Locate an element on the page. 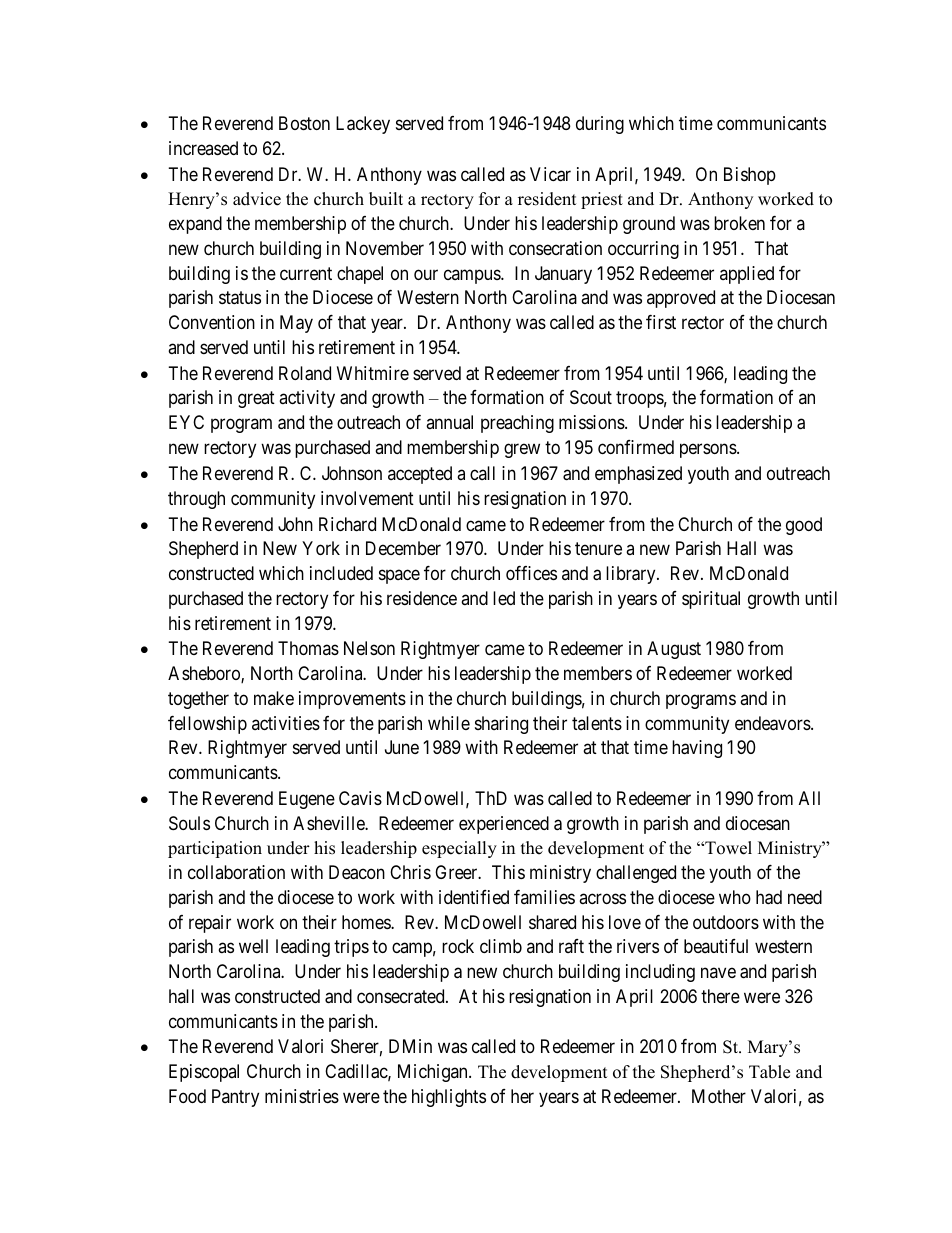 This page has height=1233, width=952. activities is located at coordinates (286, 723).
